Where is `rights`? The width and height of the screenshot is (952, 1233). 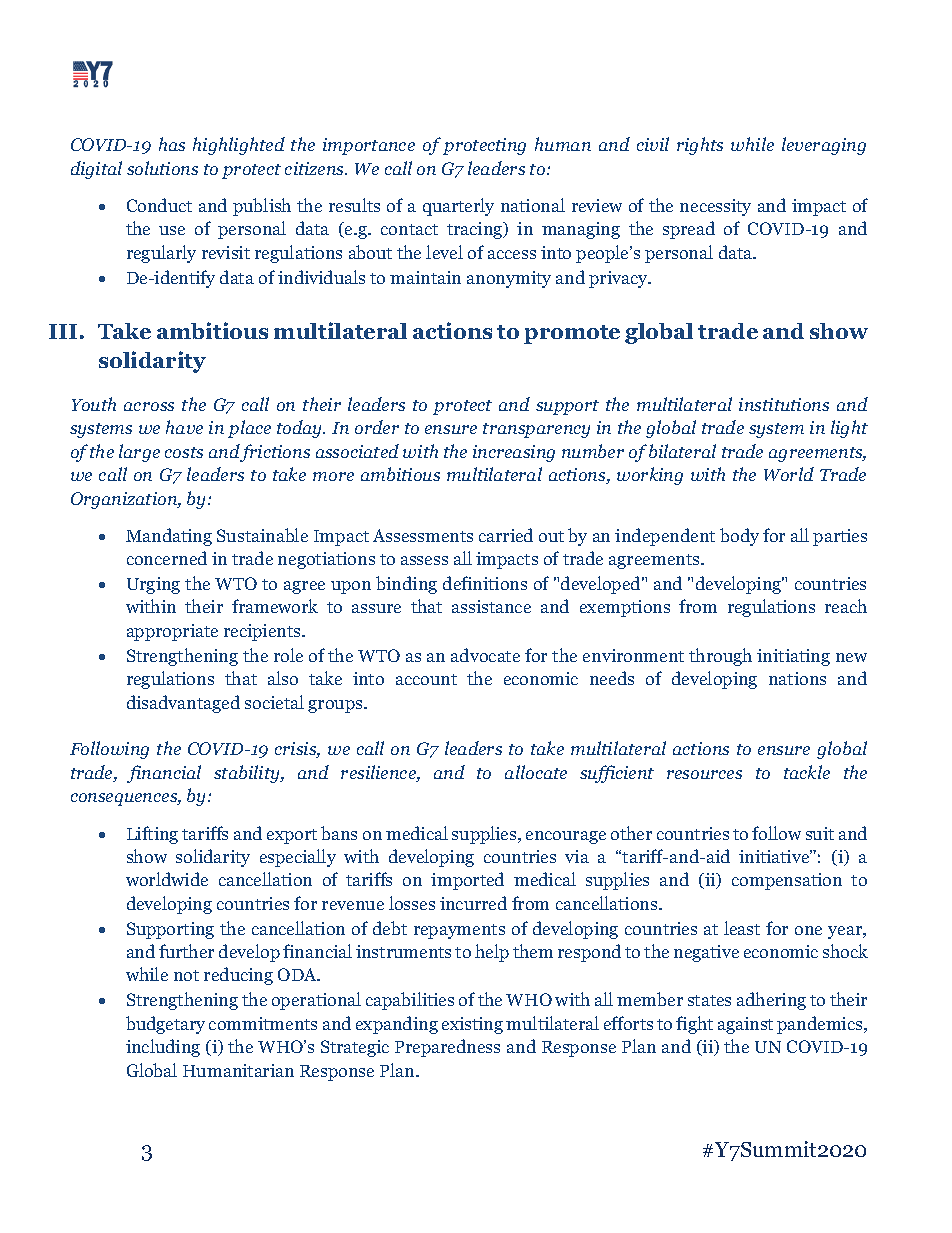 rights is located at coordinates (700, 146).
